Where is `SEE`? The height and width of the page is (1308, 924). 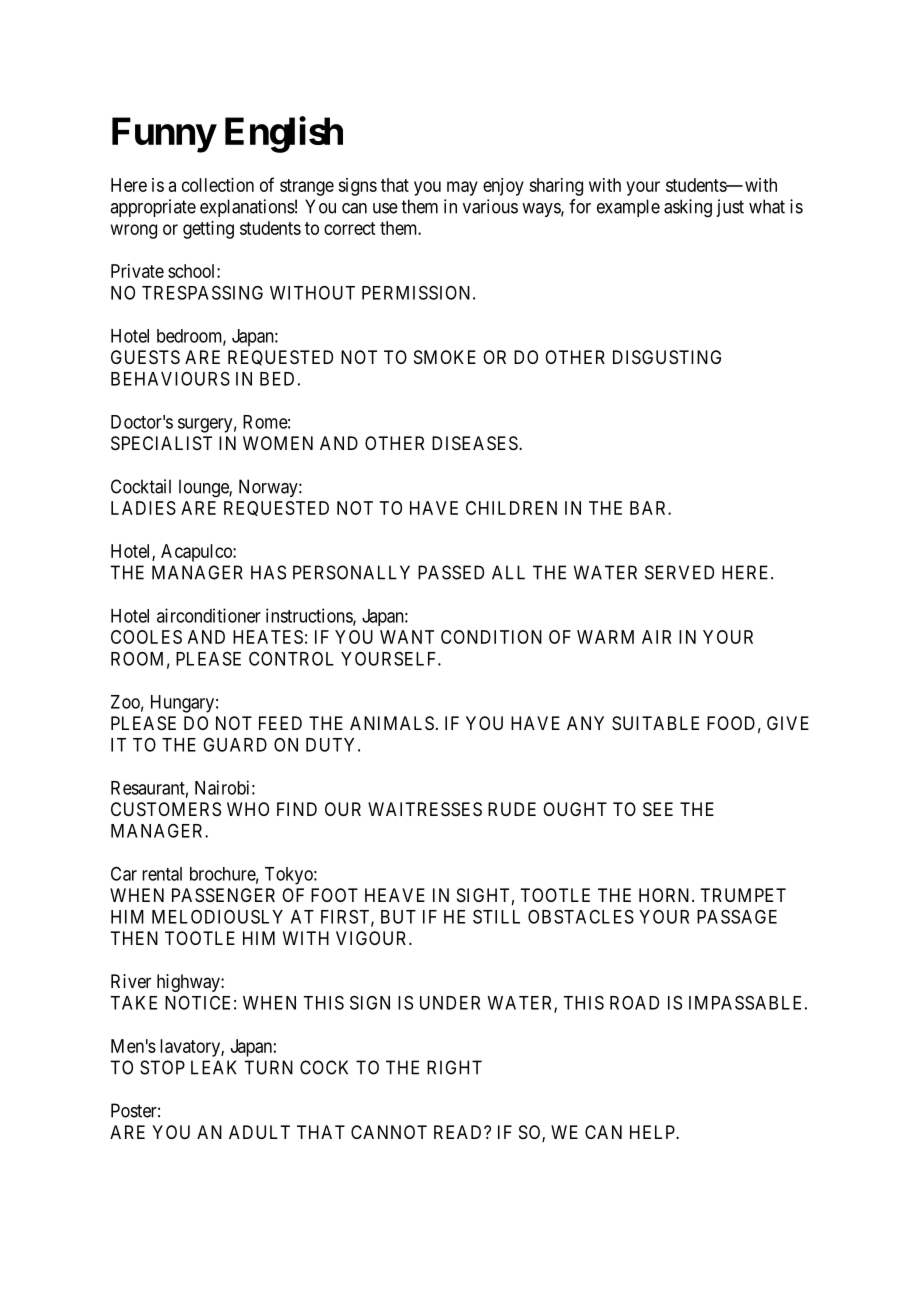
SEE is located at coordinates (658, 809).
